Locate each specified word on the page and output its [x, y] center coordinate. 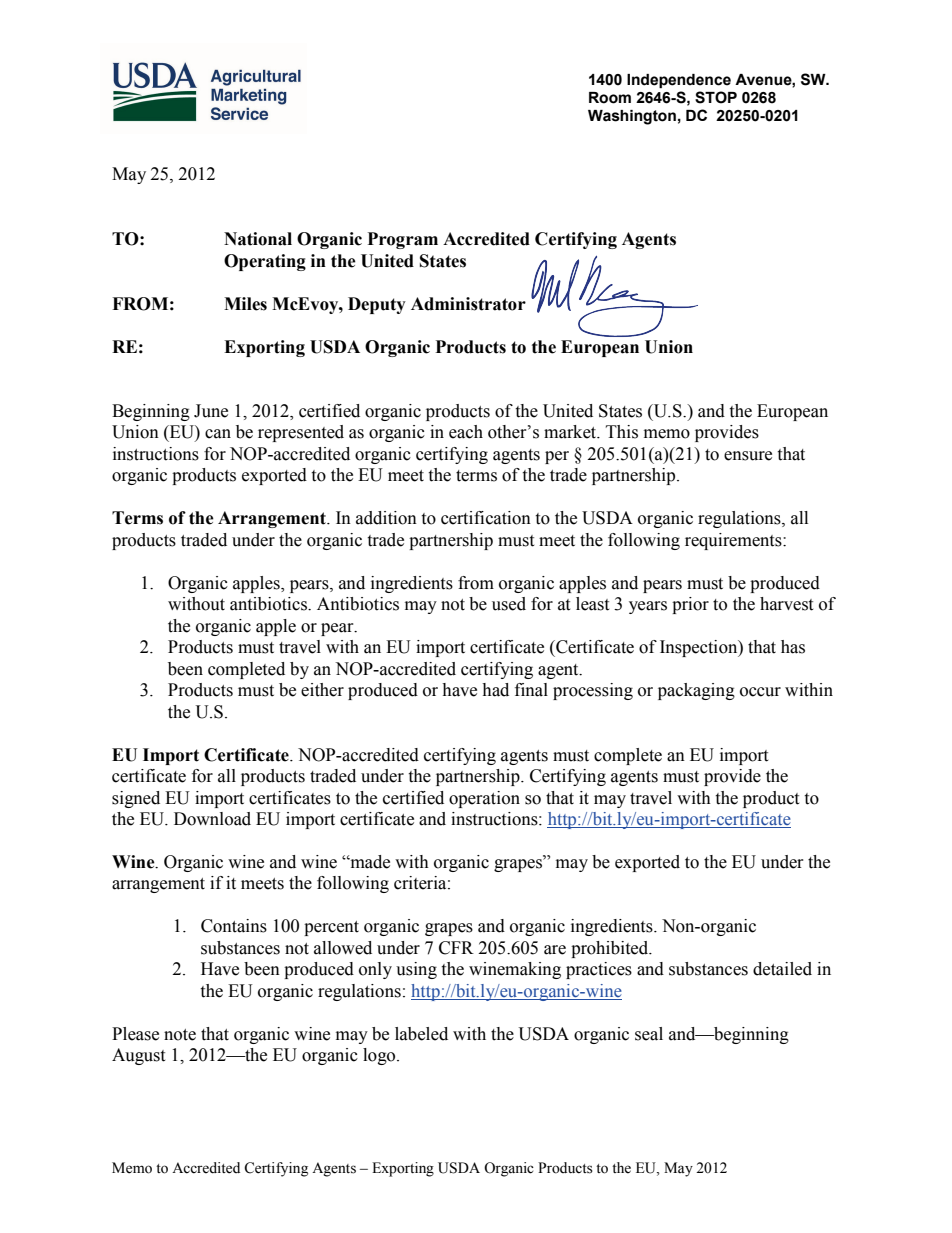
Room [610, 98]
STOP [716, 97]
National [258, 239]
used [509, 604]
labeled [421, 1034]
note [180, 1035]
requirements [734, 541]
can [218, 434]
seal [649, 1034]
